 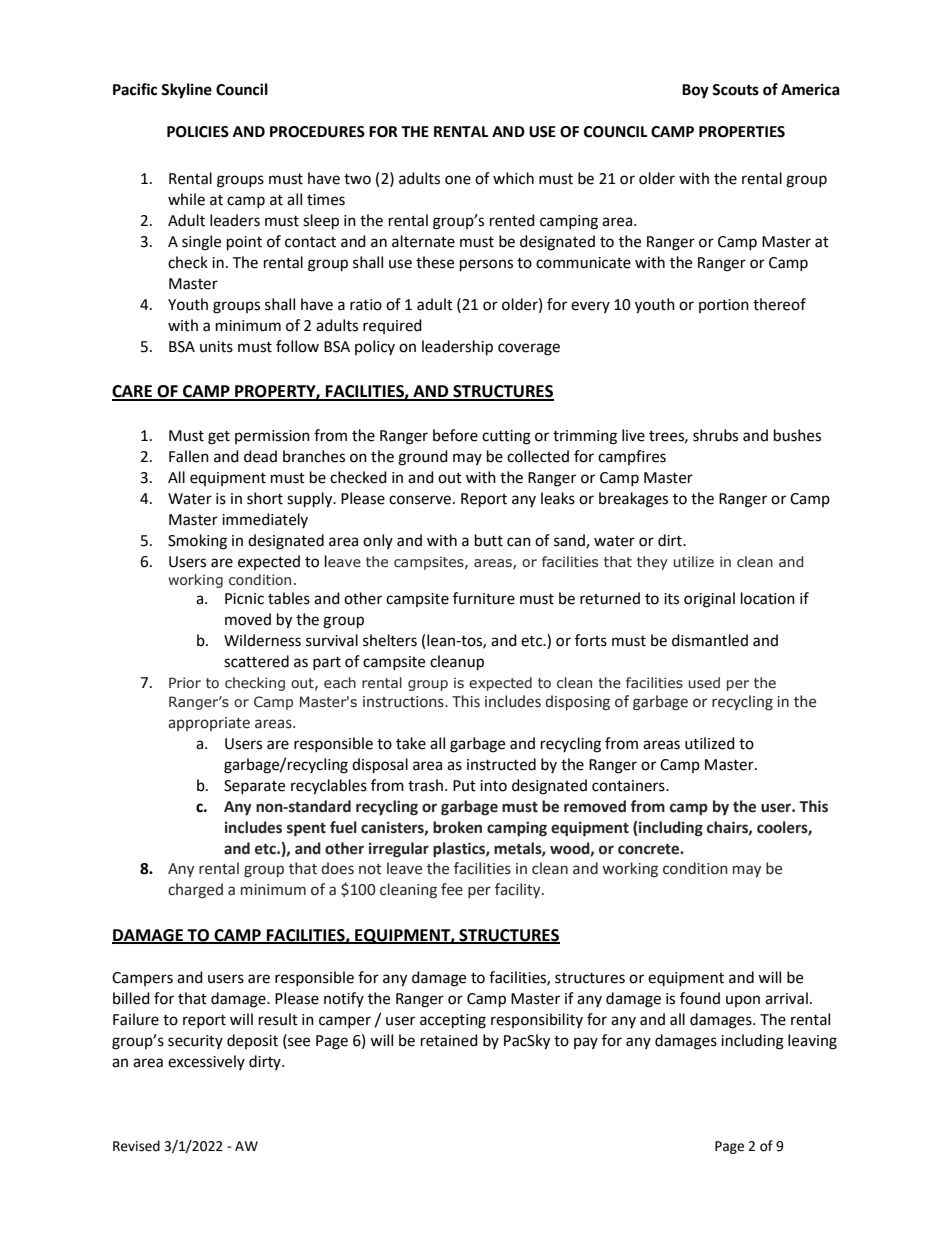 What do you see at coordinates (455, 435) in the screenshot?
I see `before` at bounding box center [455, 435].
